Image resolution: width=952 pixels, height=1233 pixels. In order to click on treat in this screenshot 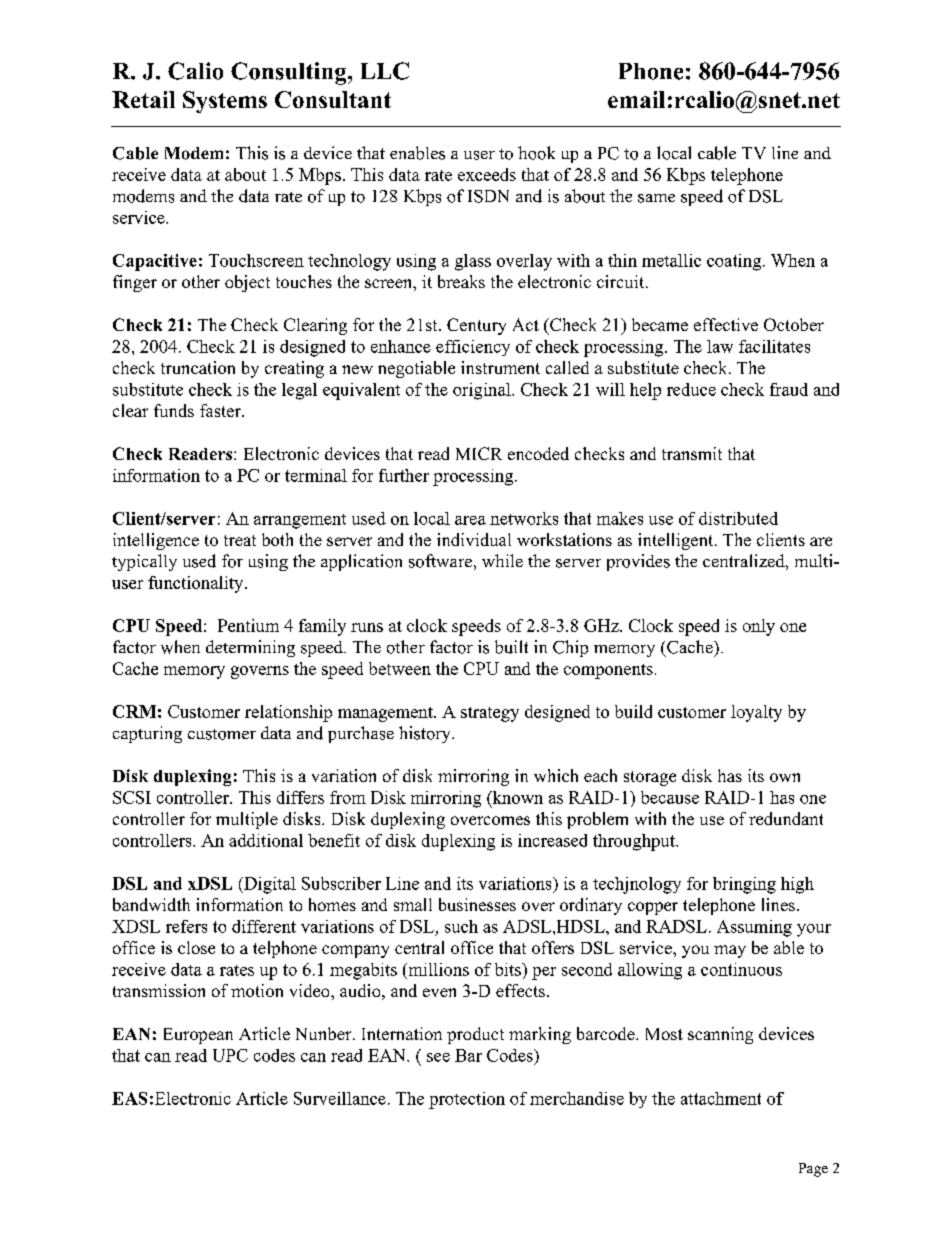, I will do `click(240, 540)`.
